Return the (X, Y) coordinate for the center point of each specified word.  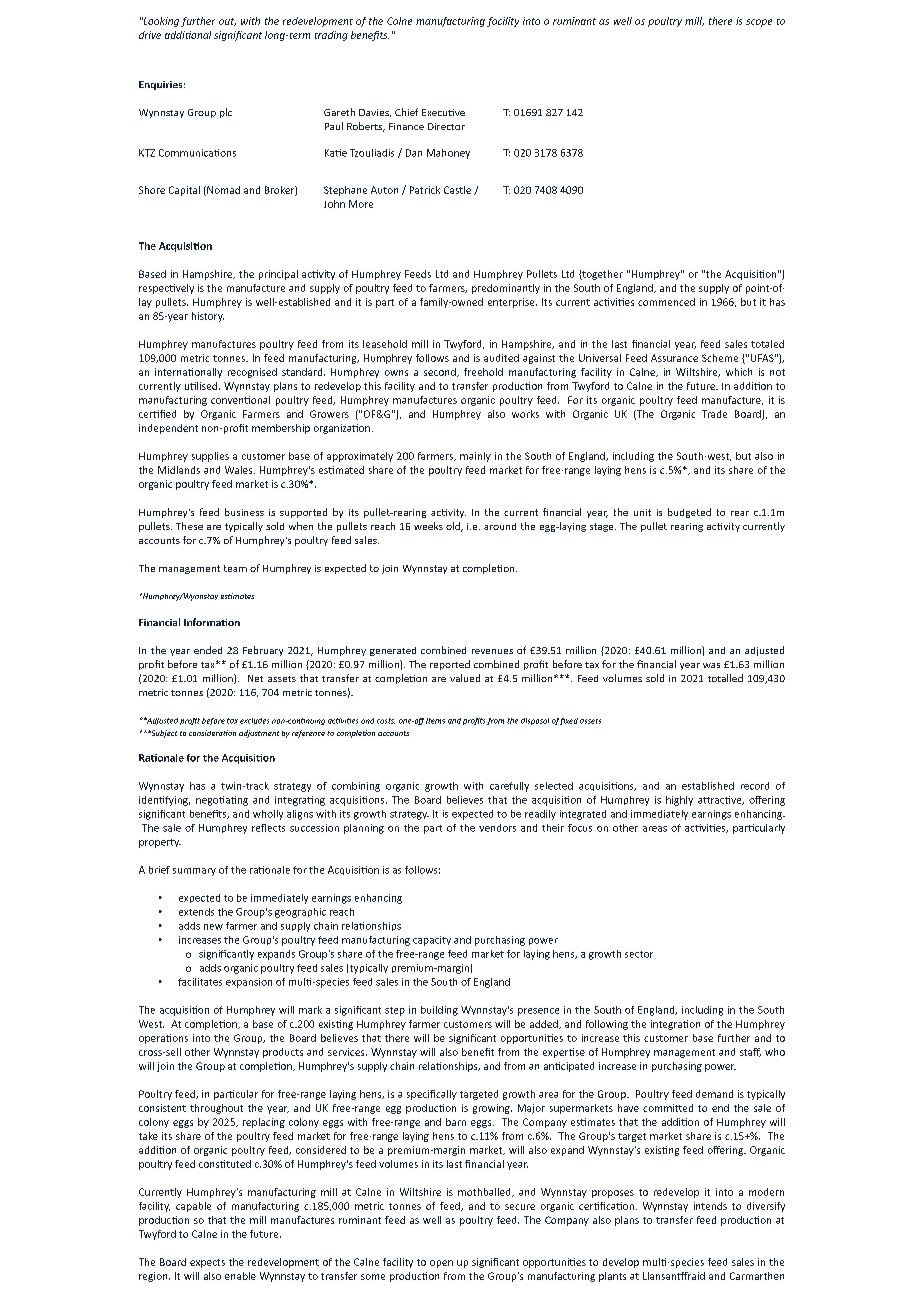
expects (207, 1263)
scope (759, 23)
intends (710, 1206)
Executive (443, 112)
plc (226, 113)
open (441, 1264)
